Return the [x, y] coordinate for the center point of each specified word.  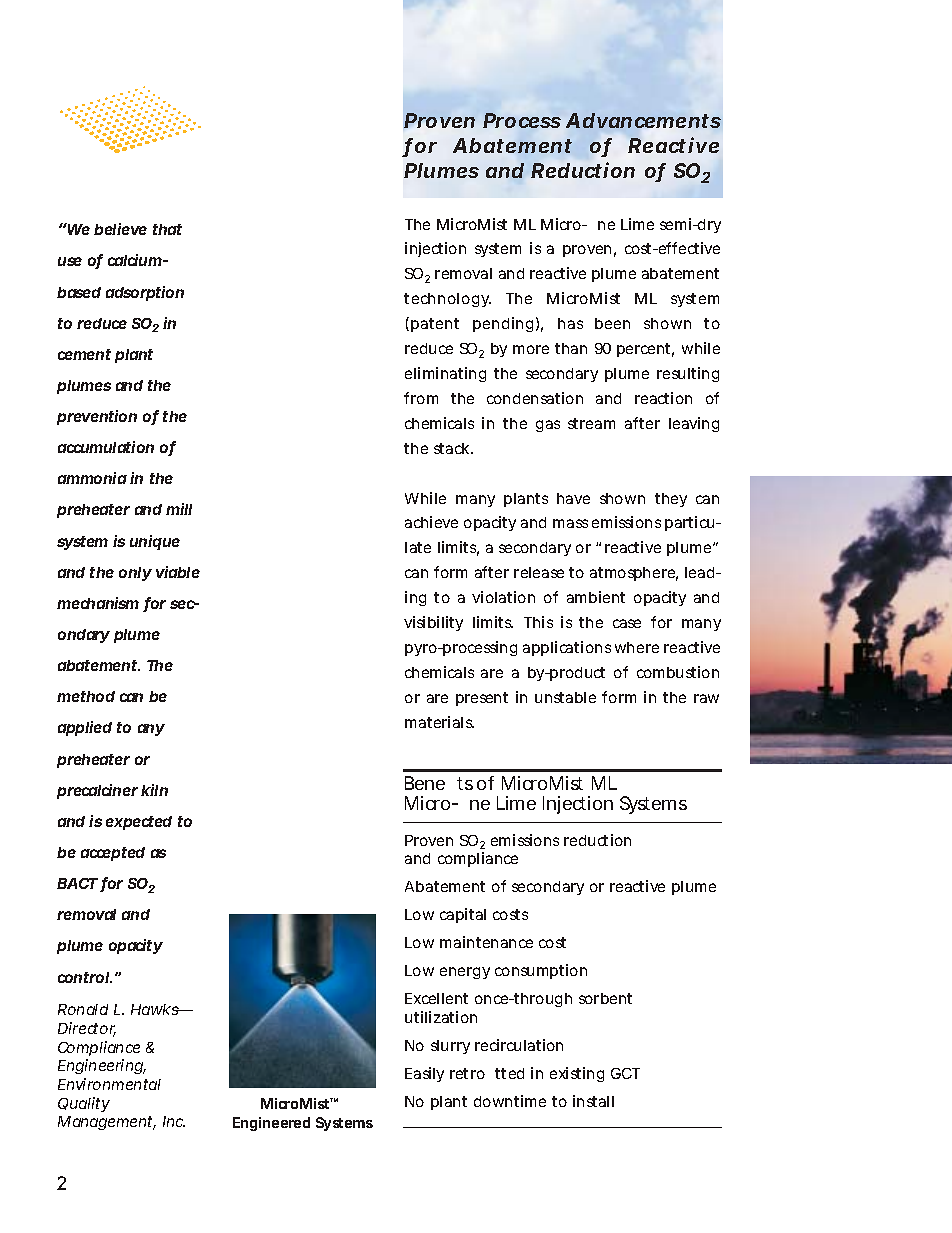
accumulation [106, 447]
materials [439, 722]
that [167, 229]
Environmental [109, 1084]
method [86, 696]
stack [453, 448]
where [637, 647]
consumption [541, 971]
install [593, 1101]
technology [447, 300]
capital [463, 915]
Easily [424, 1074]
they [671, 500]
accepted [113, 854]
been [612, 323]
